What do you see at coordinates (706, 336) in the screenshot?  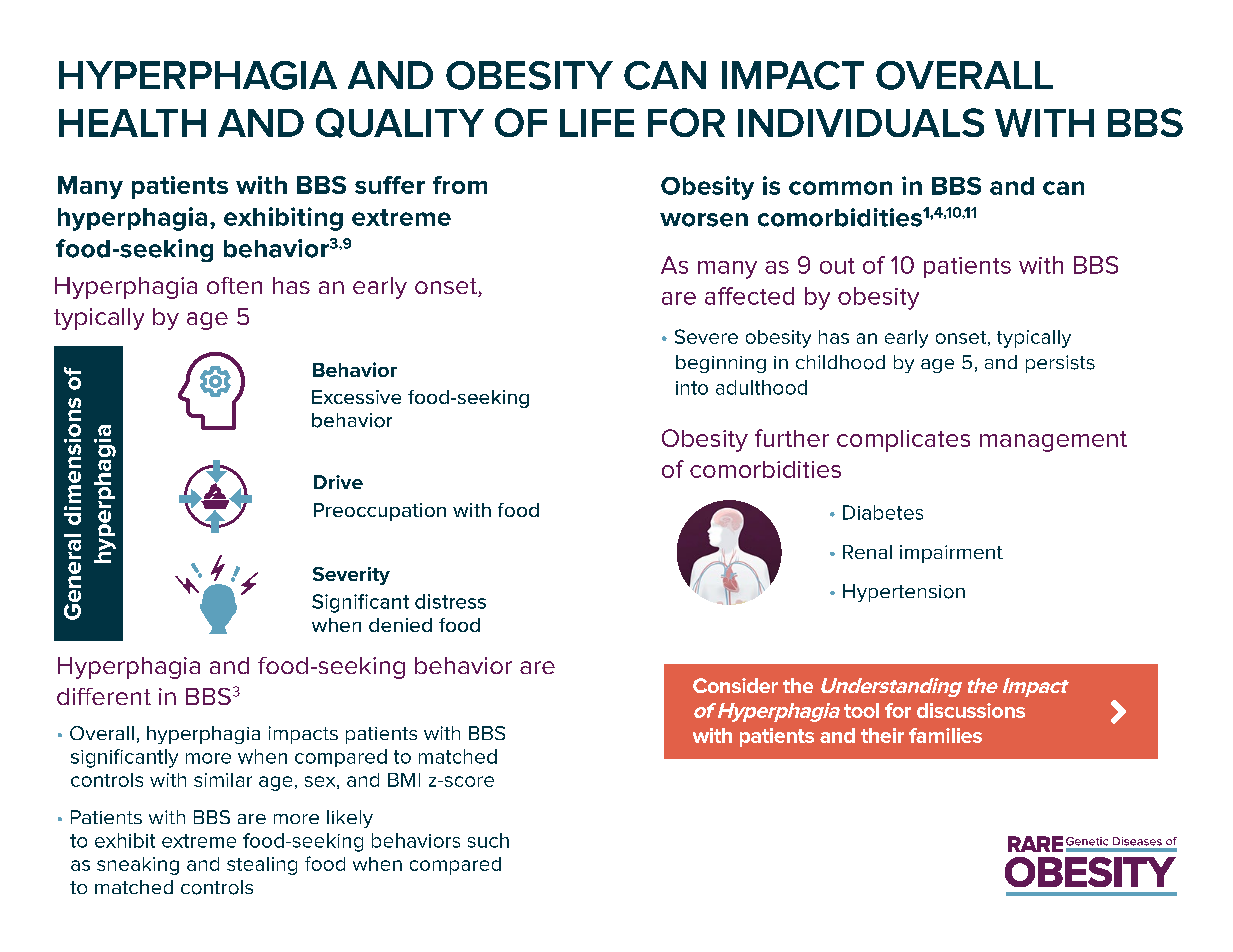 I see `Severe` at bounding box center [706, 336].
